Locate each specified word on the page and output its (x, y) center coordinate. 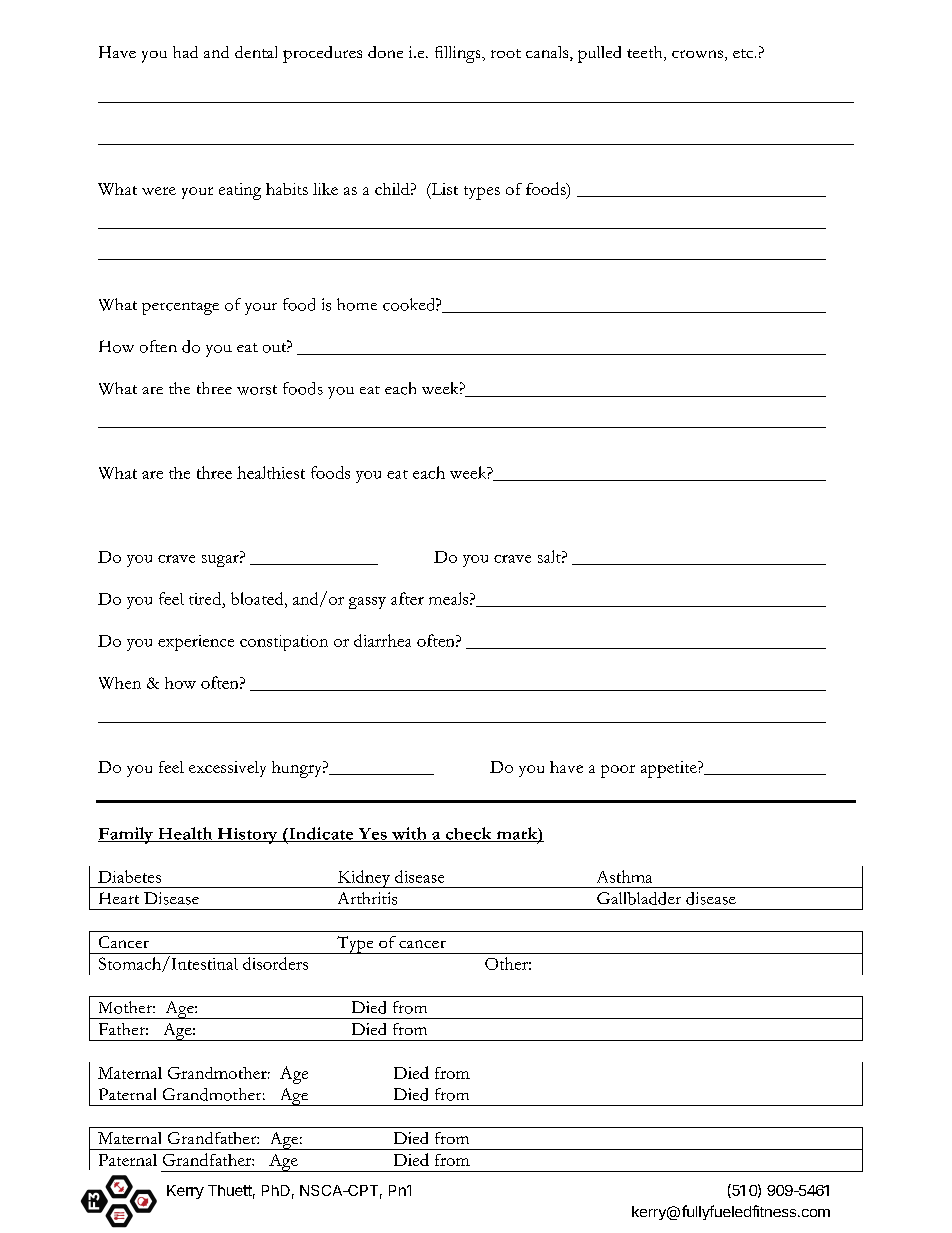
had (185, 52)
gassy (367, 603)
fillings (459, 54)
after (407, 598)
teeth (646, 53)
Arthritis (367, 898)
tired (206, 598)
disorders (275, 963)
